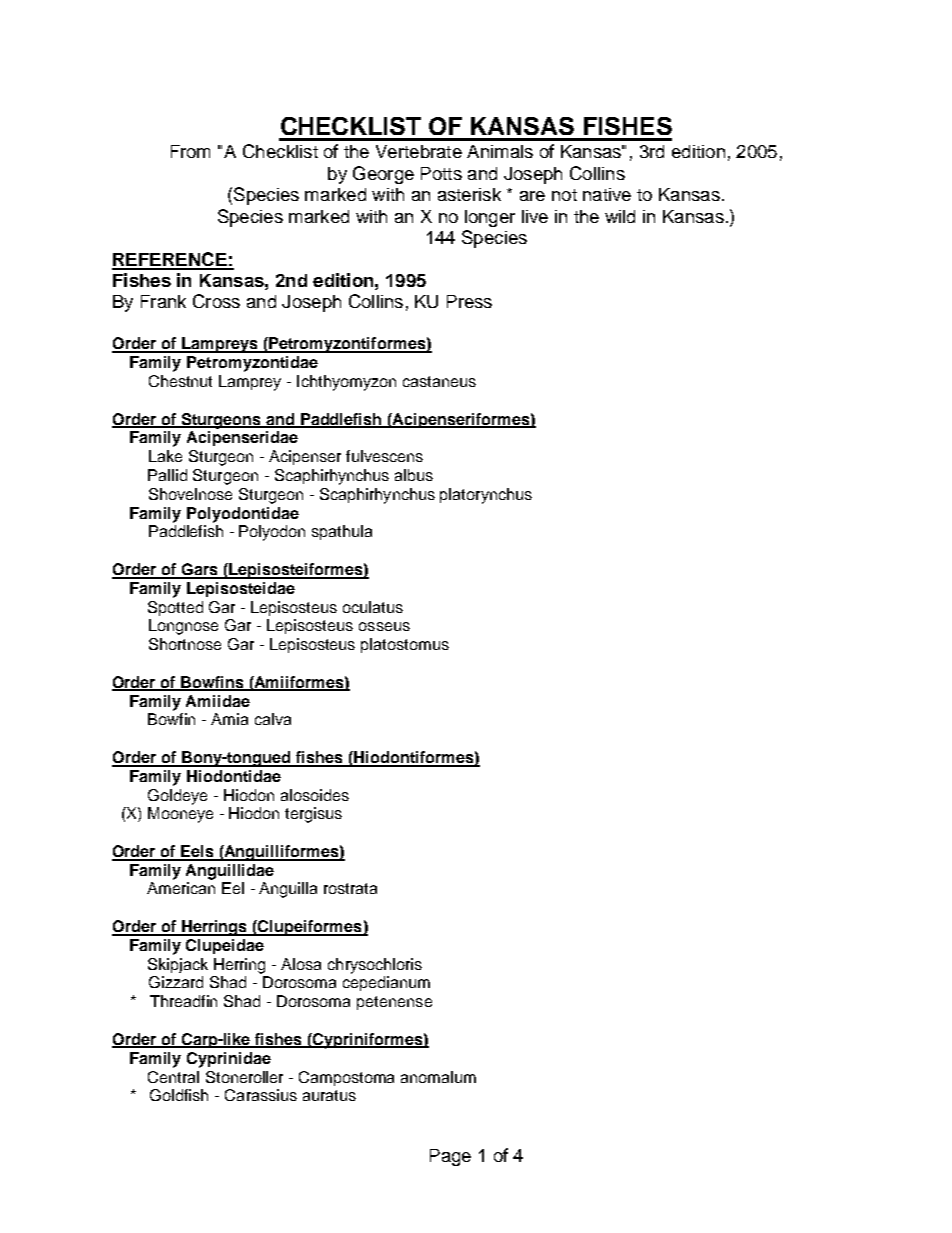 This page has width=952, height=1233. Describe the element at coordinates (414, 475) in the page. I see `albus` at that location.
